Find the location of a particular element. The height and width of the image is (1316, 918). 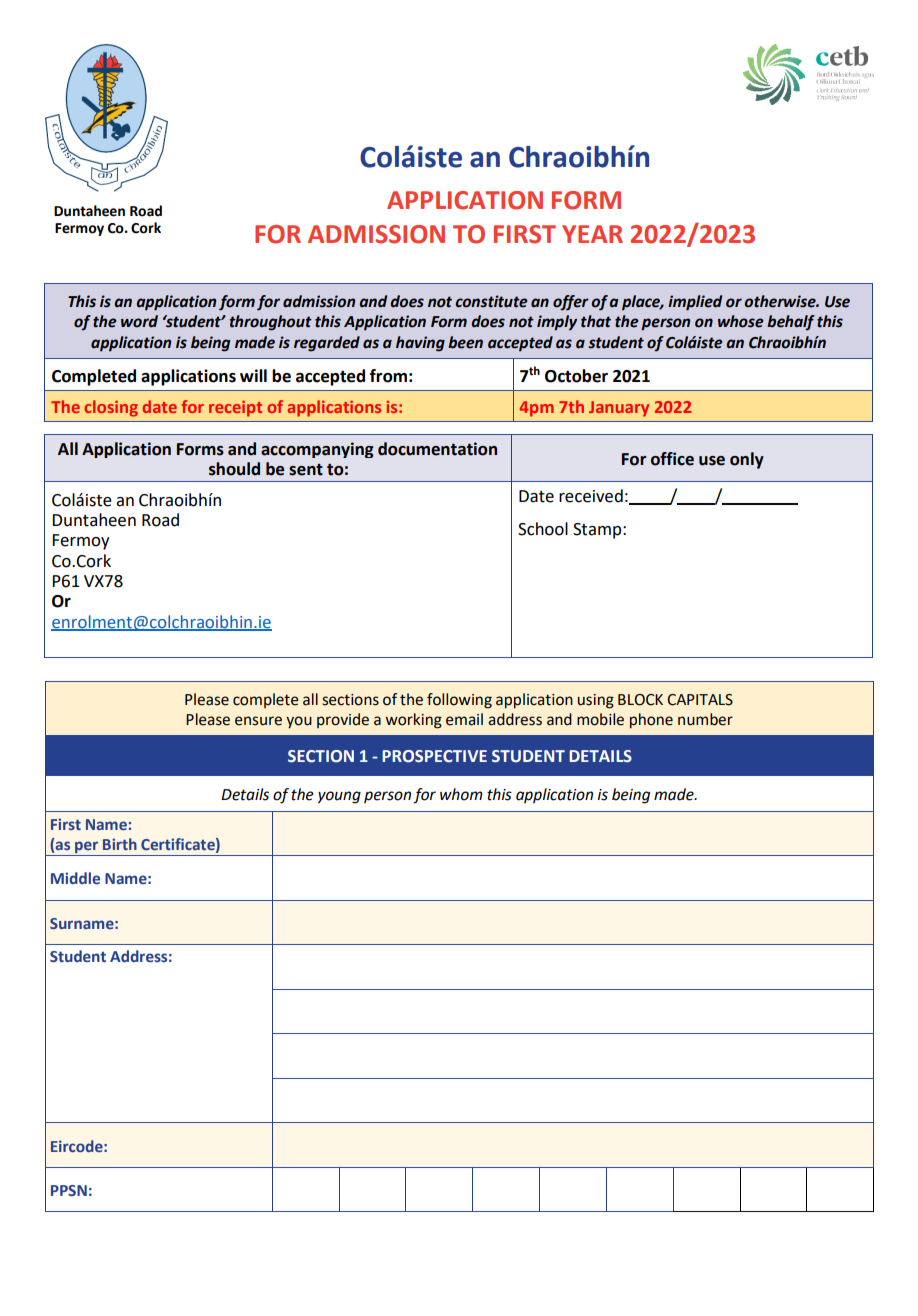

January is located at coordinates (619, 409).
